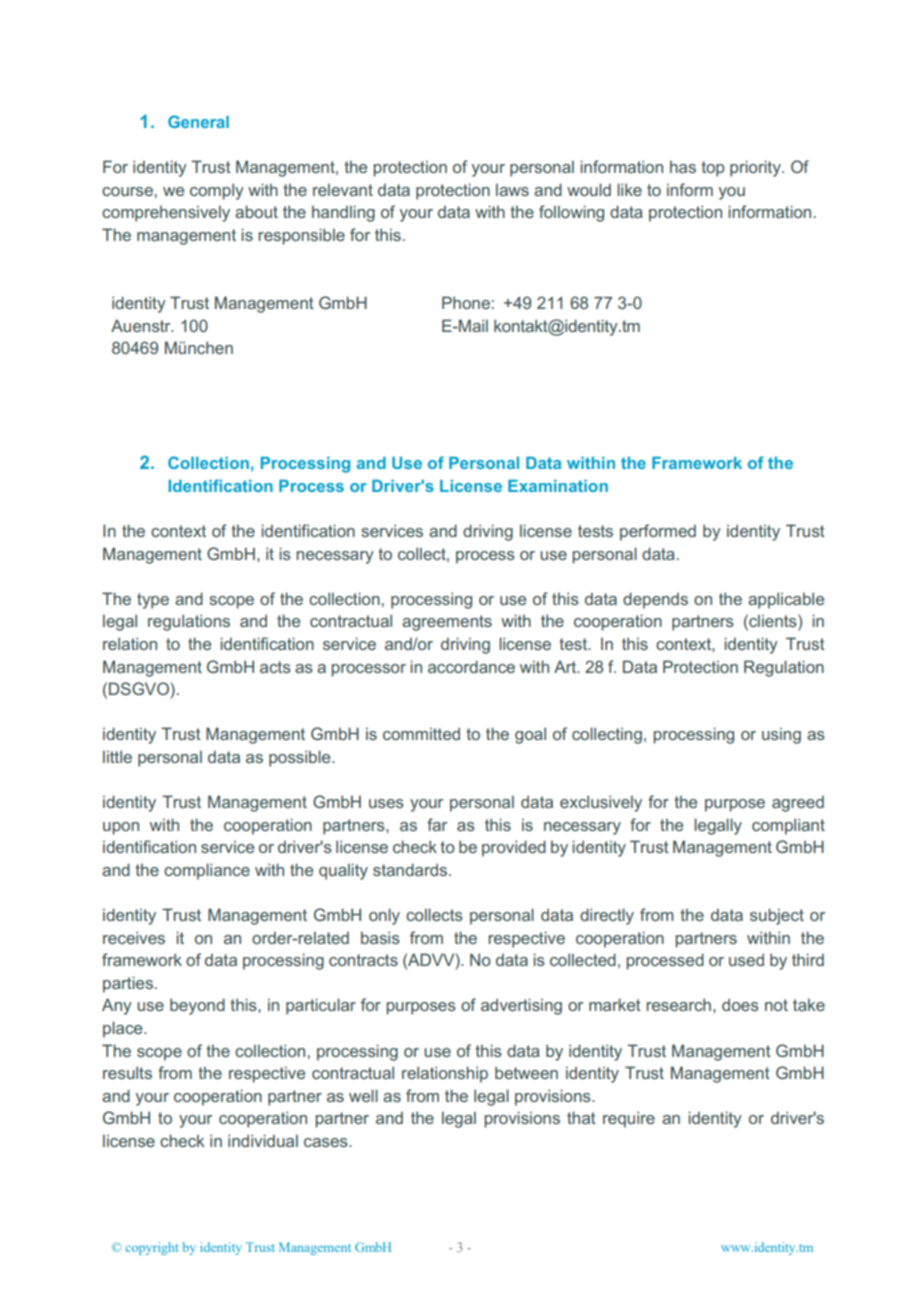 The height and width of the screenshot is (1308, 924). I want to click on compliant, so click(788, 826).
